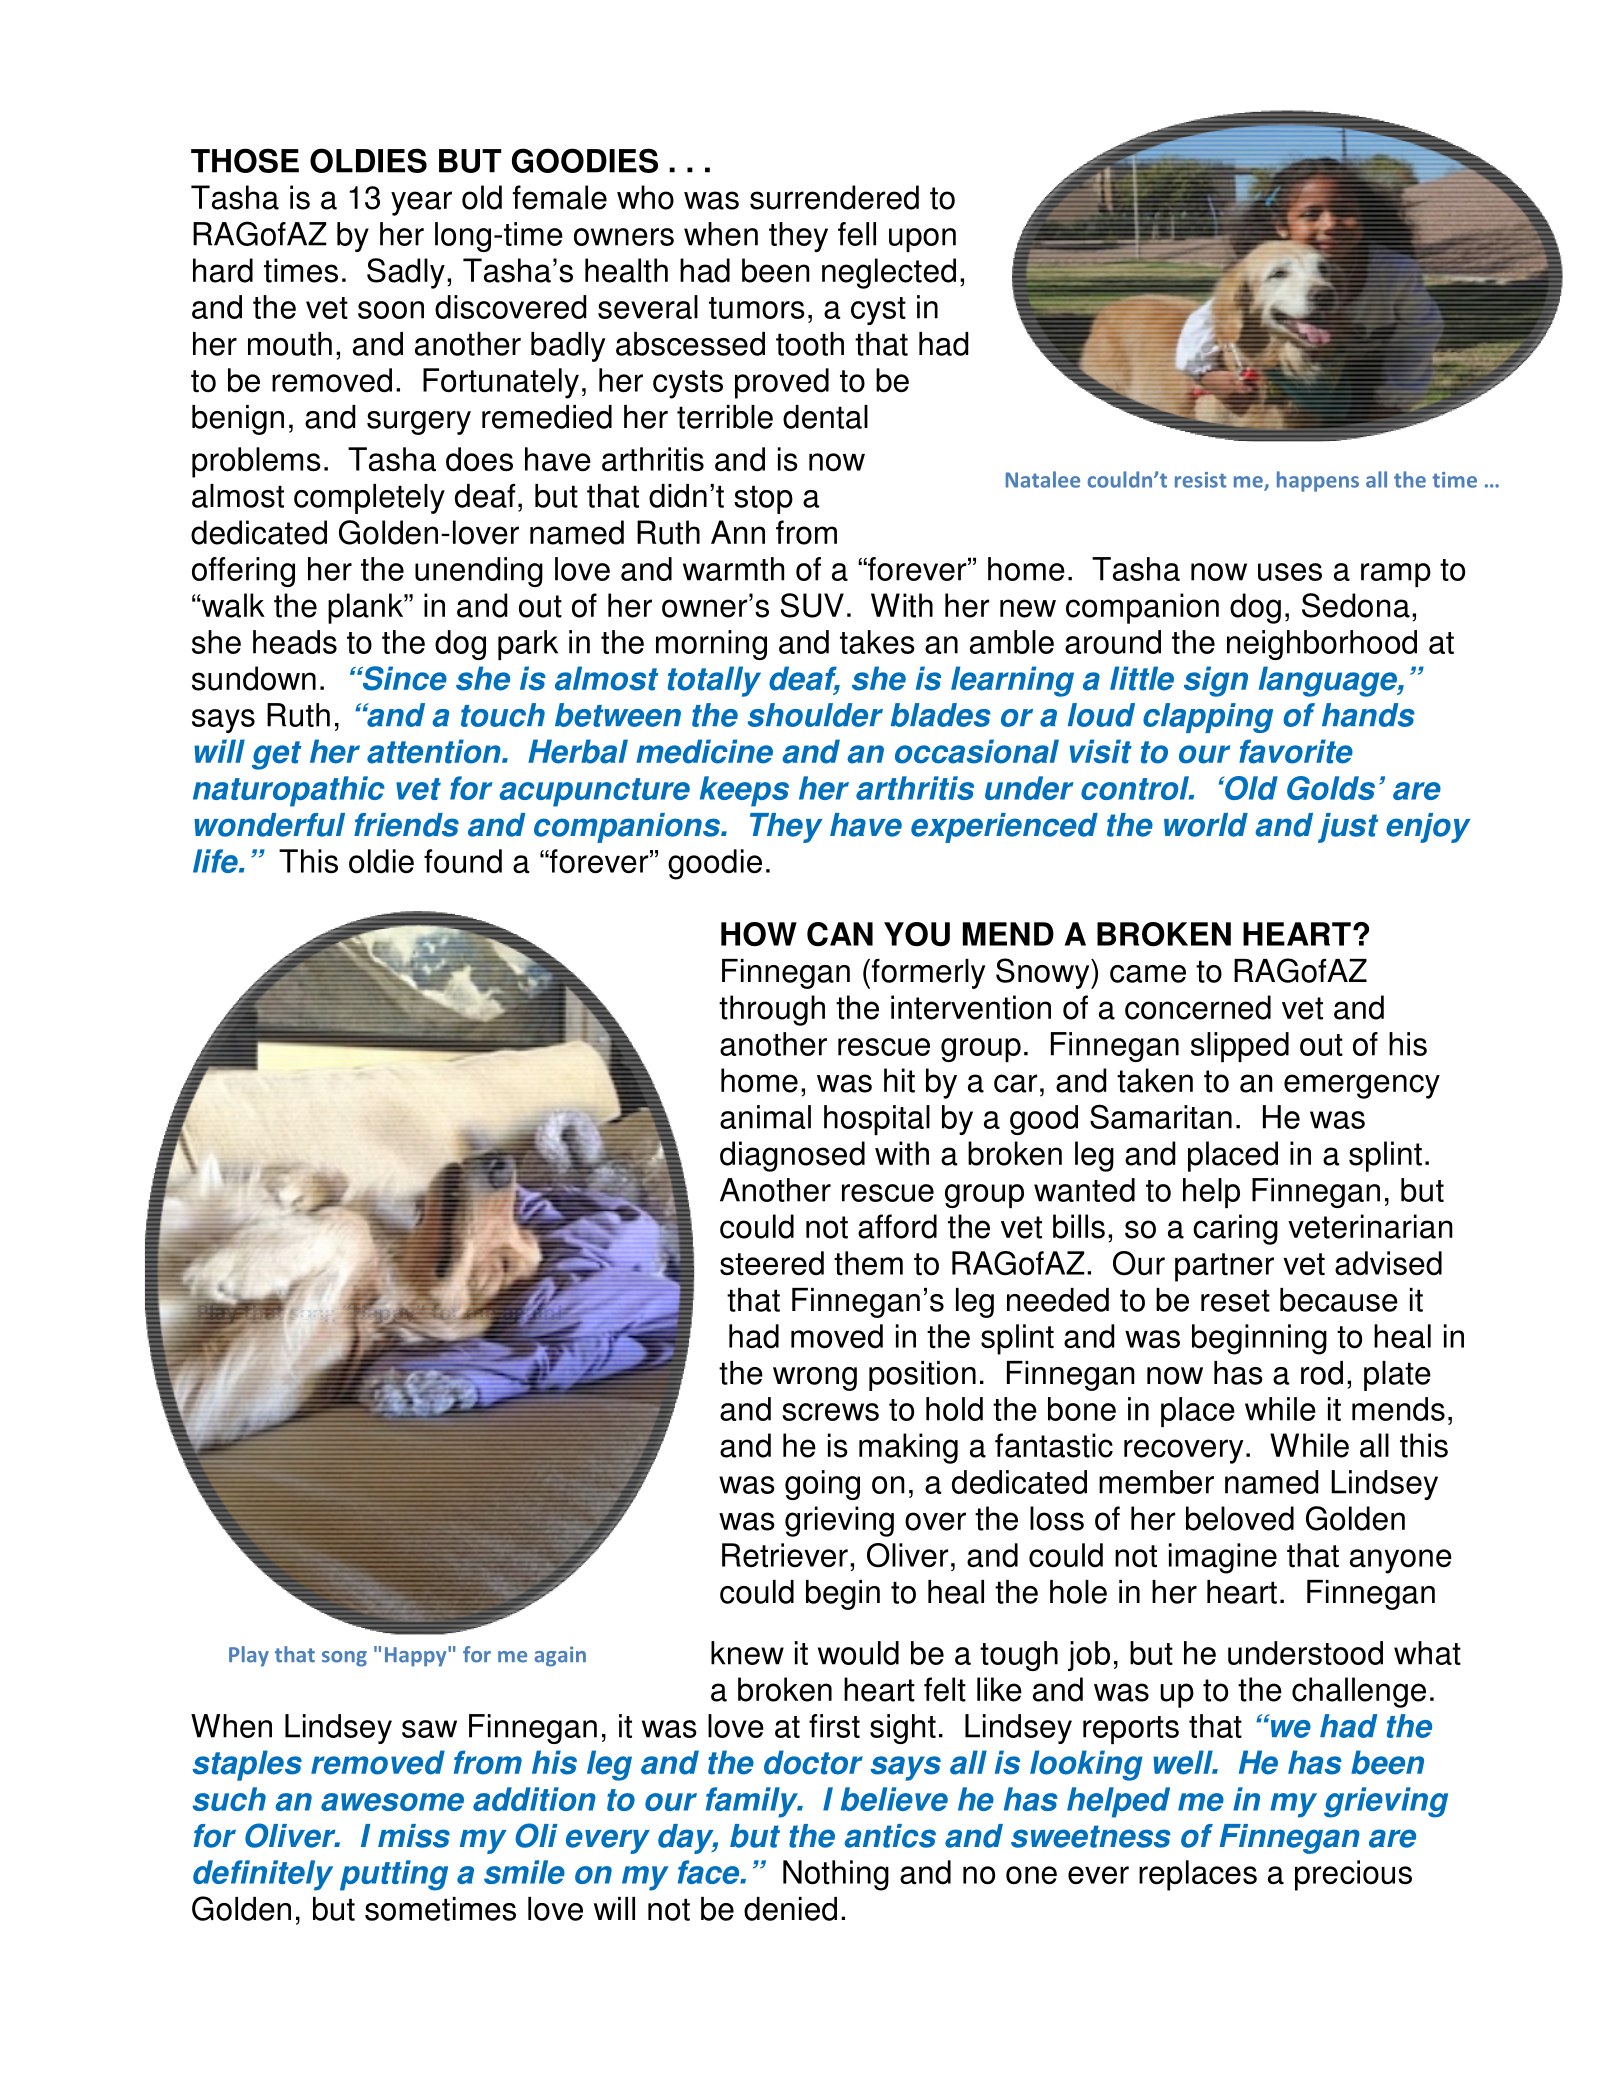  I want to click on reset, so click(1235, 1300).
